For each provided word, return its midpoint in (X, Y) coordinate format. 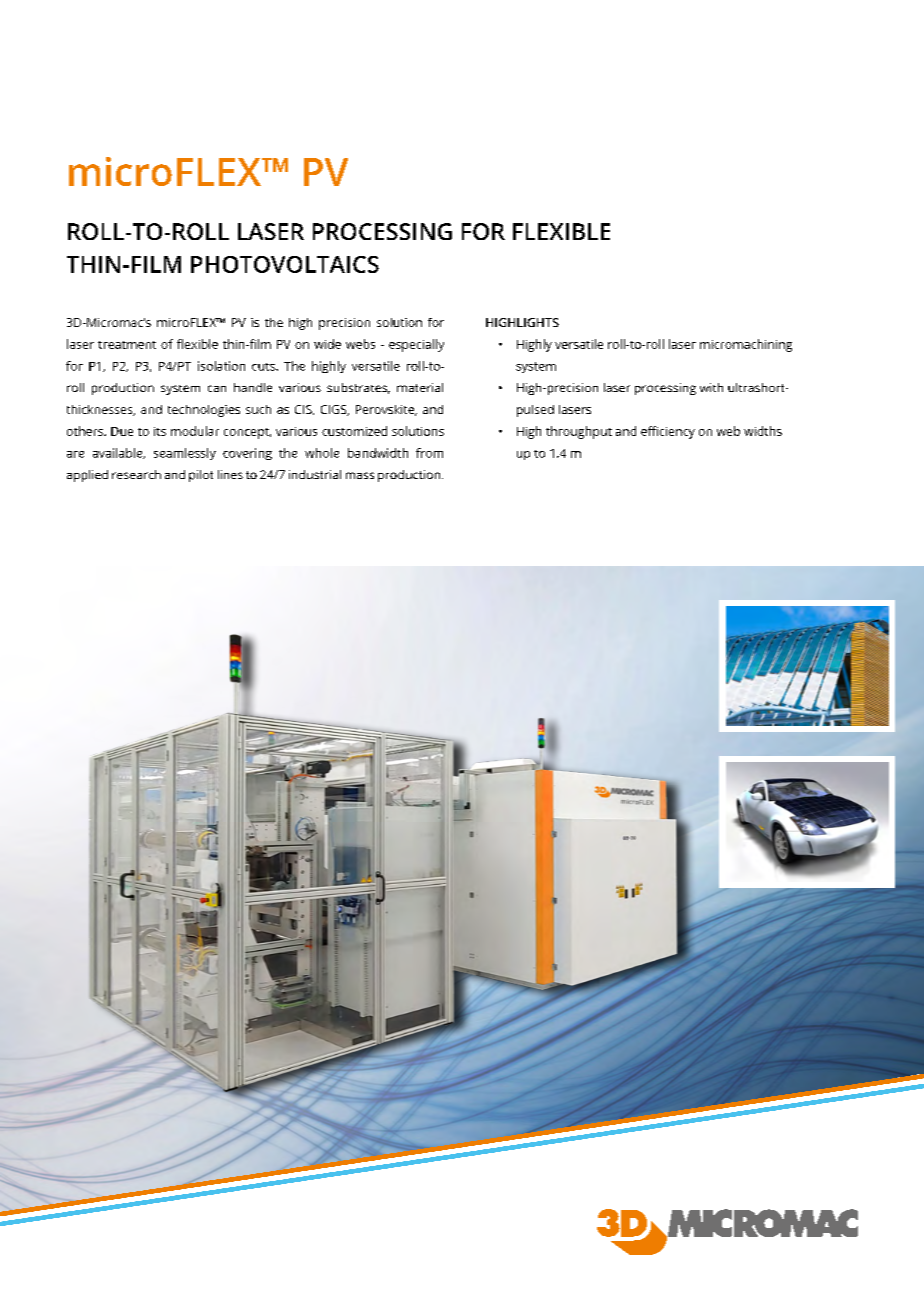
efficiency (668, 432)
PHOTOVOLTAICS (285, 264)
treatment (127, 345)
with (711, 387)
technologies (204, 411)
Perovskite (386, 410)
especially (416, 345)
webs (360, 344)
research (136, 474)
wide (327, 344)
